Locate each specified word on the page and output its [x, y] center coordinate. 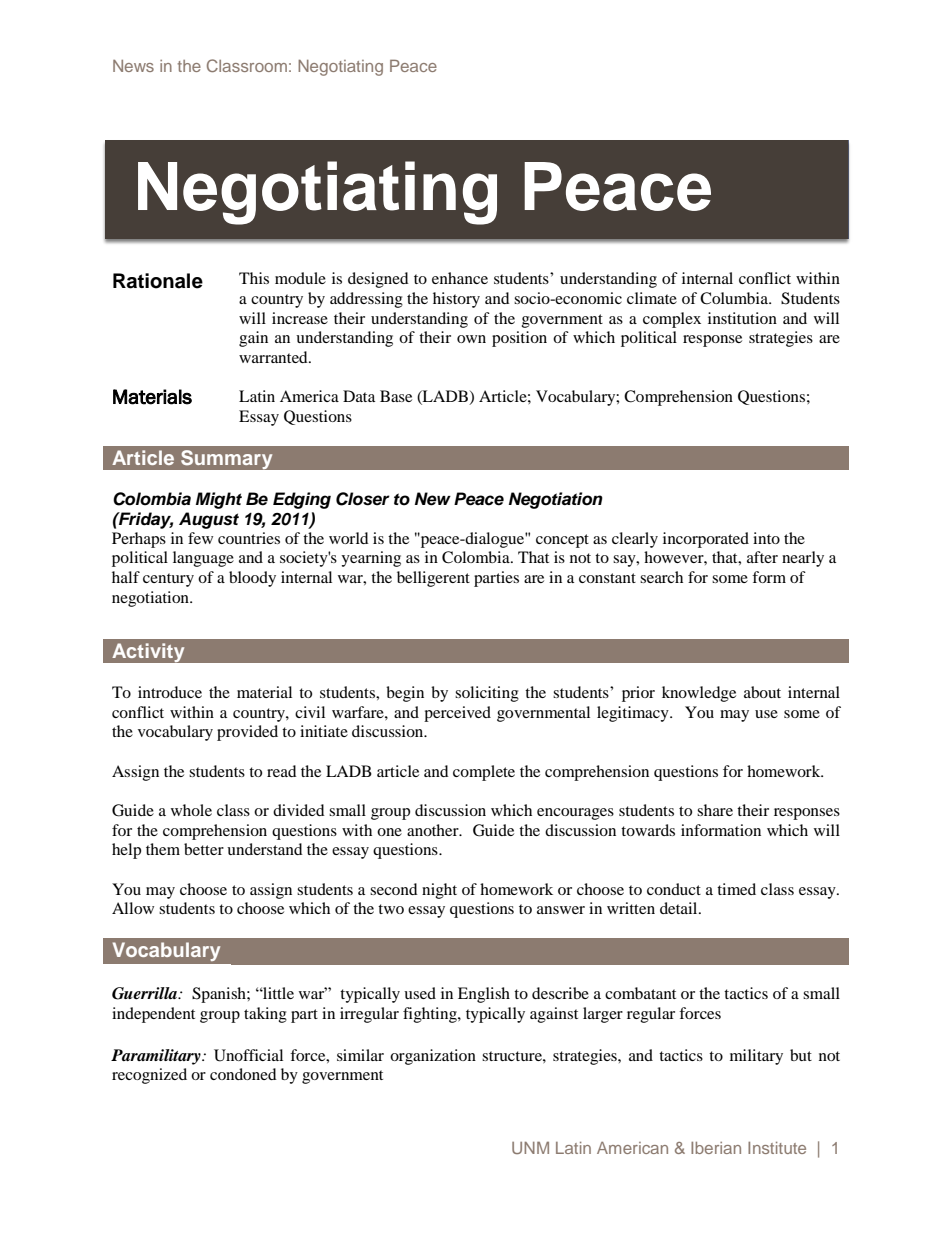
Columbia [735, 298]
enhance [460, 278]
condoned [243, 1074]
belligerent [433, 579]
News [133, 66]
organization [433, 1057]
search [661, 577]
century [168, 580]
